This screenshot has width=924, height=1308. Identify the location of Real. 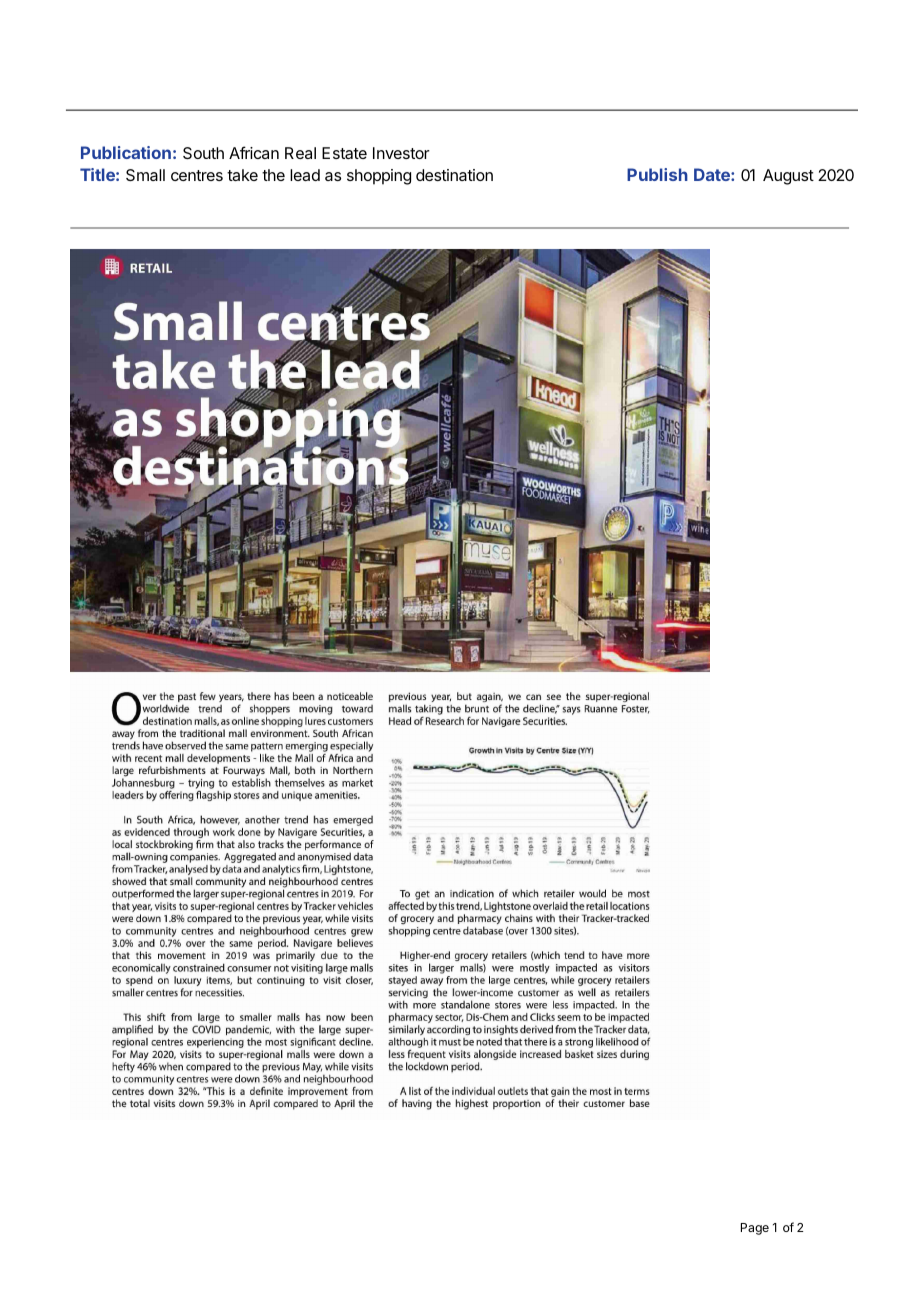
(300, 153).
